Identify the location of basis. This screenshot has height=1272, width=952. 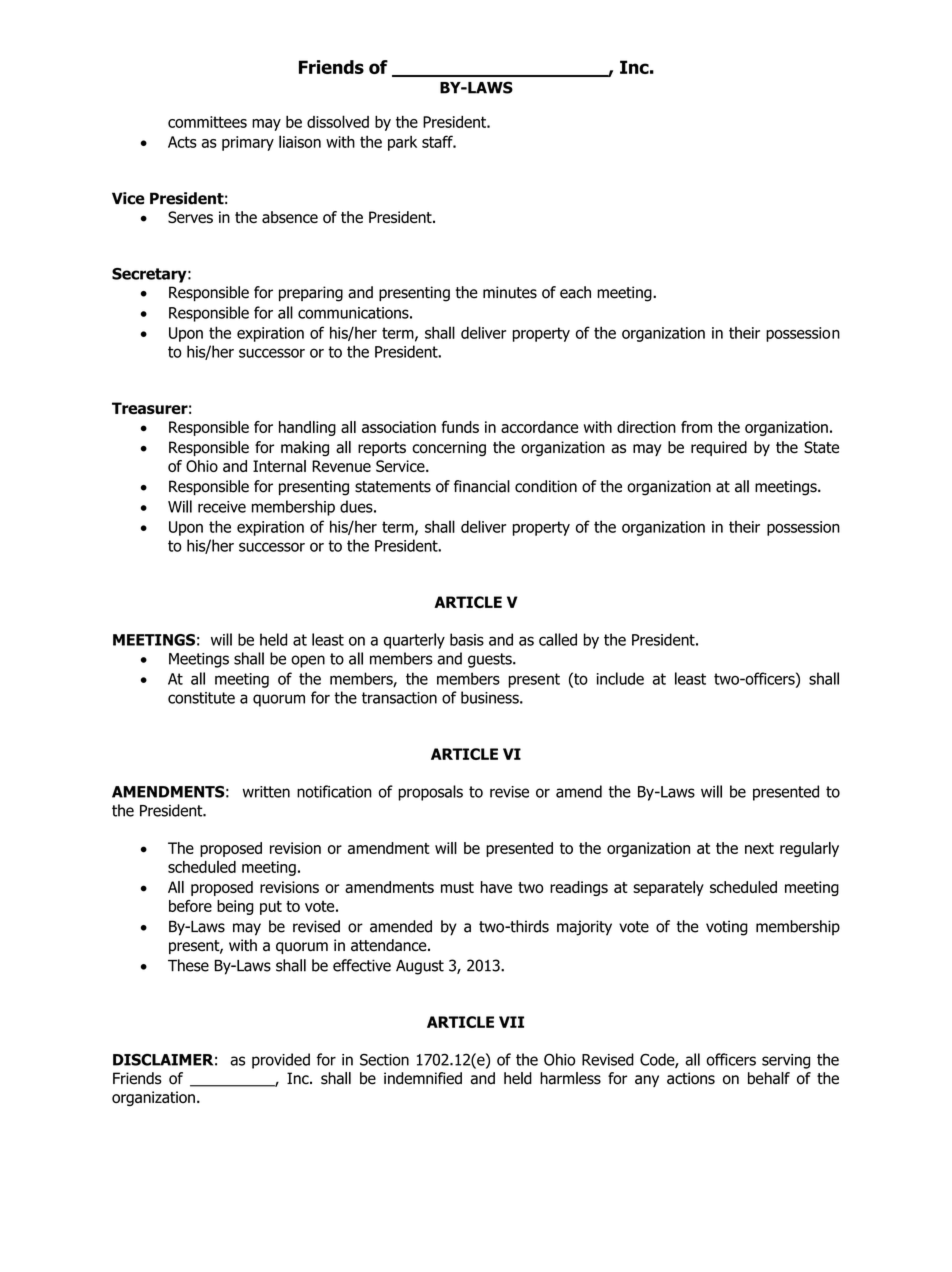
(467, 639).
